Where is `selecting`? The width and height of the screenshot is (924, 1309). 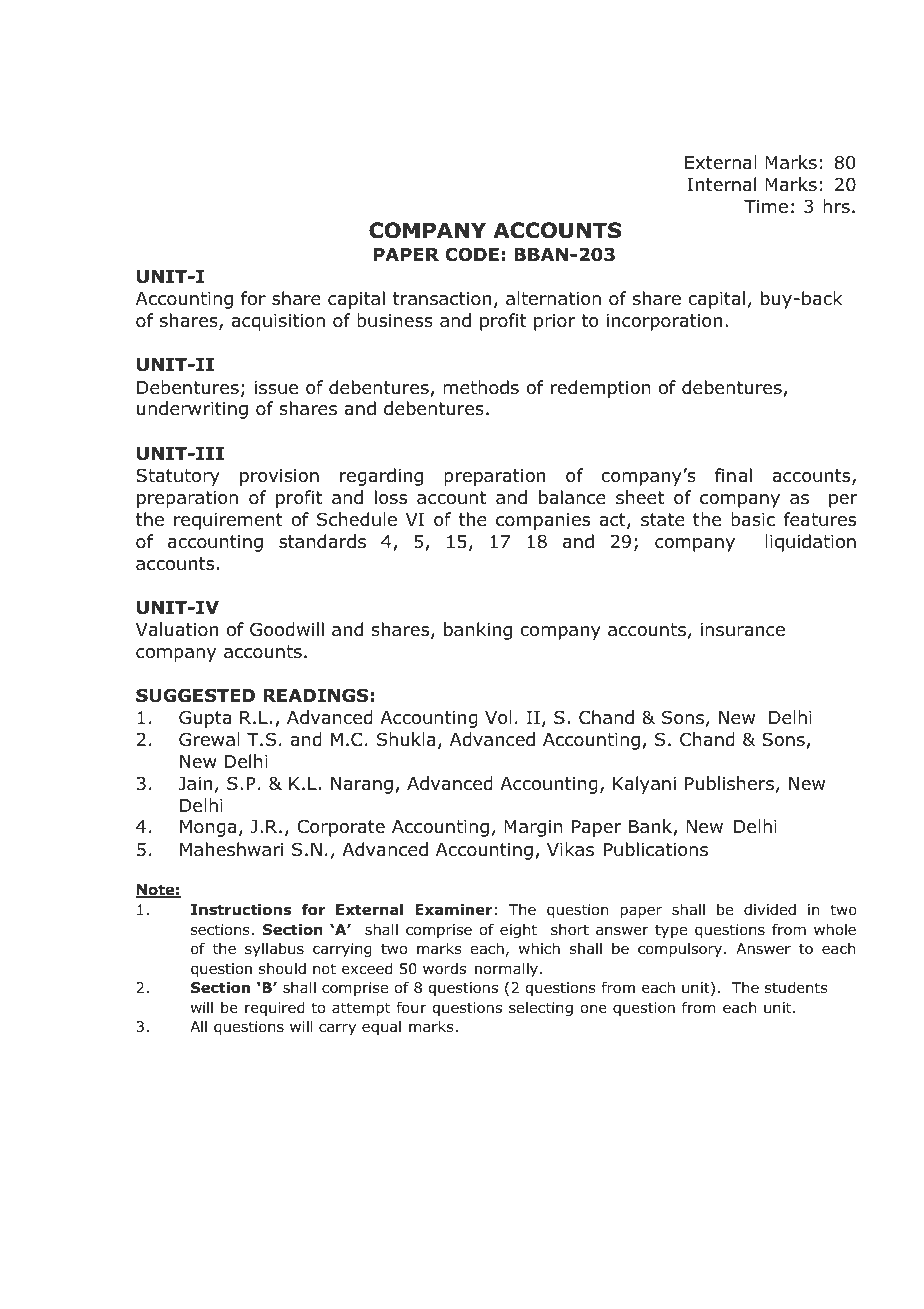 selecting is located at coordinates (541, 1009).
